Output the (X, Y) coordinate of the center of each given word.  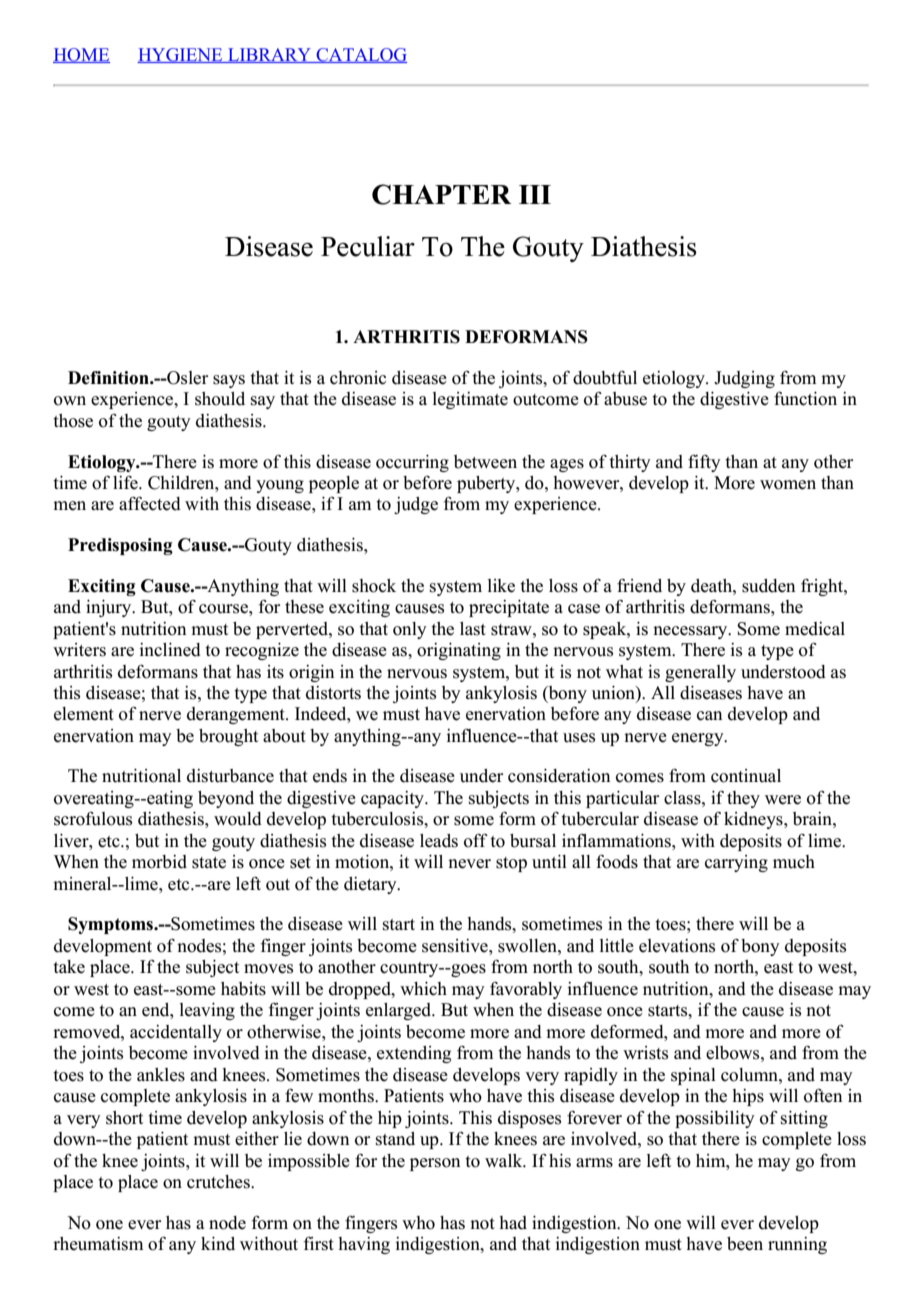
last (473, 629)
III (535, 194)
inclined (170, 650)
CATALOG (360, 55)
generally (700, 673)
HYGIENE (181, 55)
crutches (219, 1182)
